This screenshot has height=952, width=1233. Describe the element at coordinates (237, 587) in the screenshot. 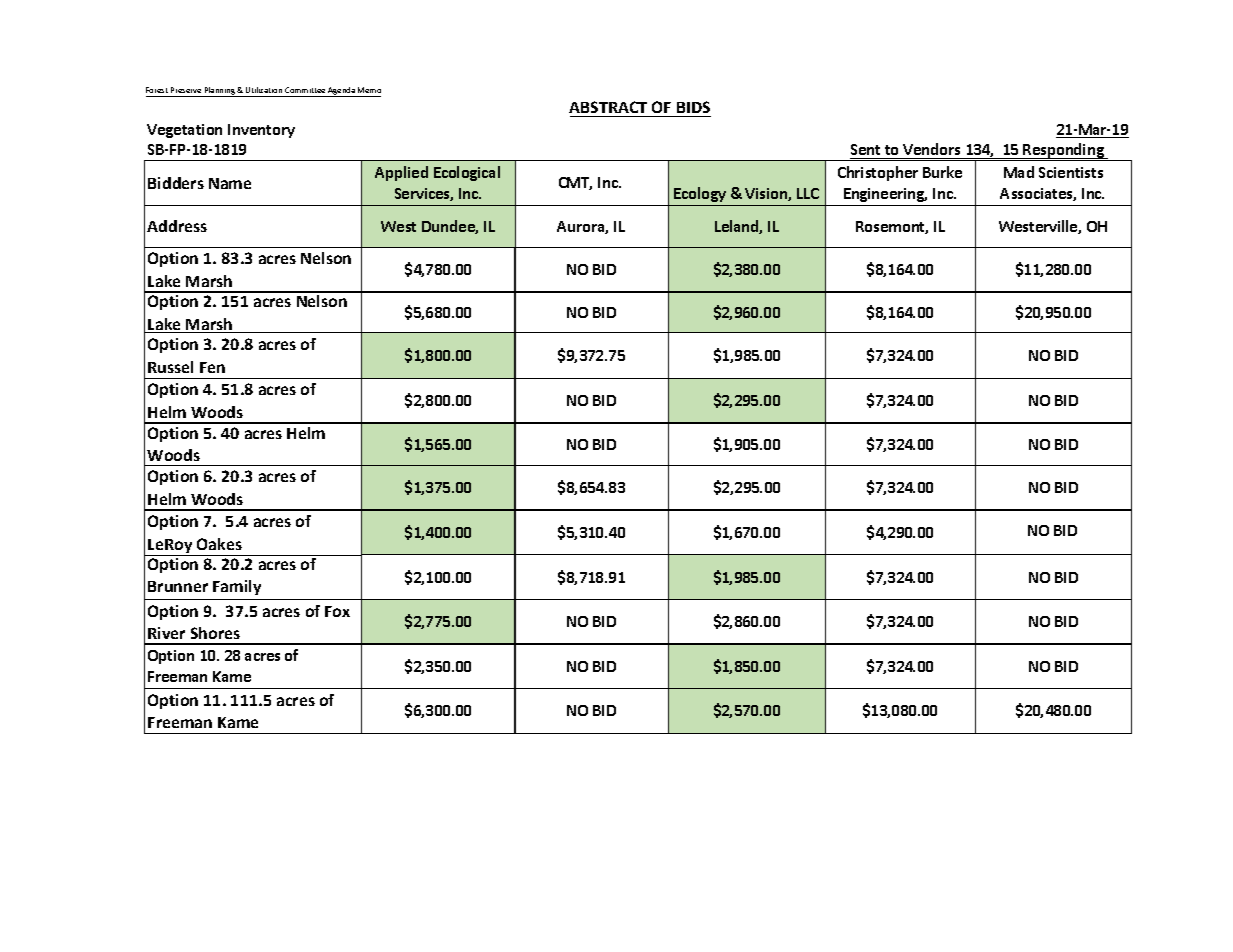

I see `Family` at that location.
